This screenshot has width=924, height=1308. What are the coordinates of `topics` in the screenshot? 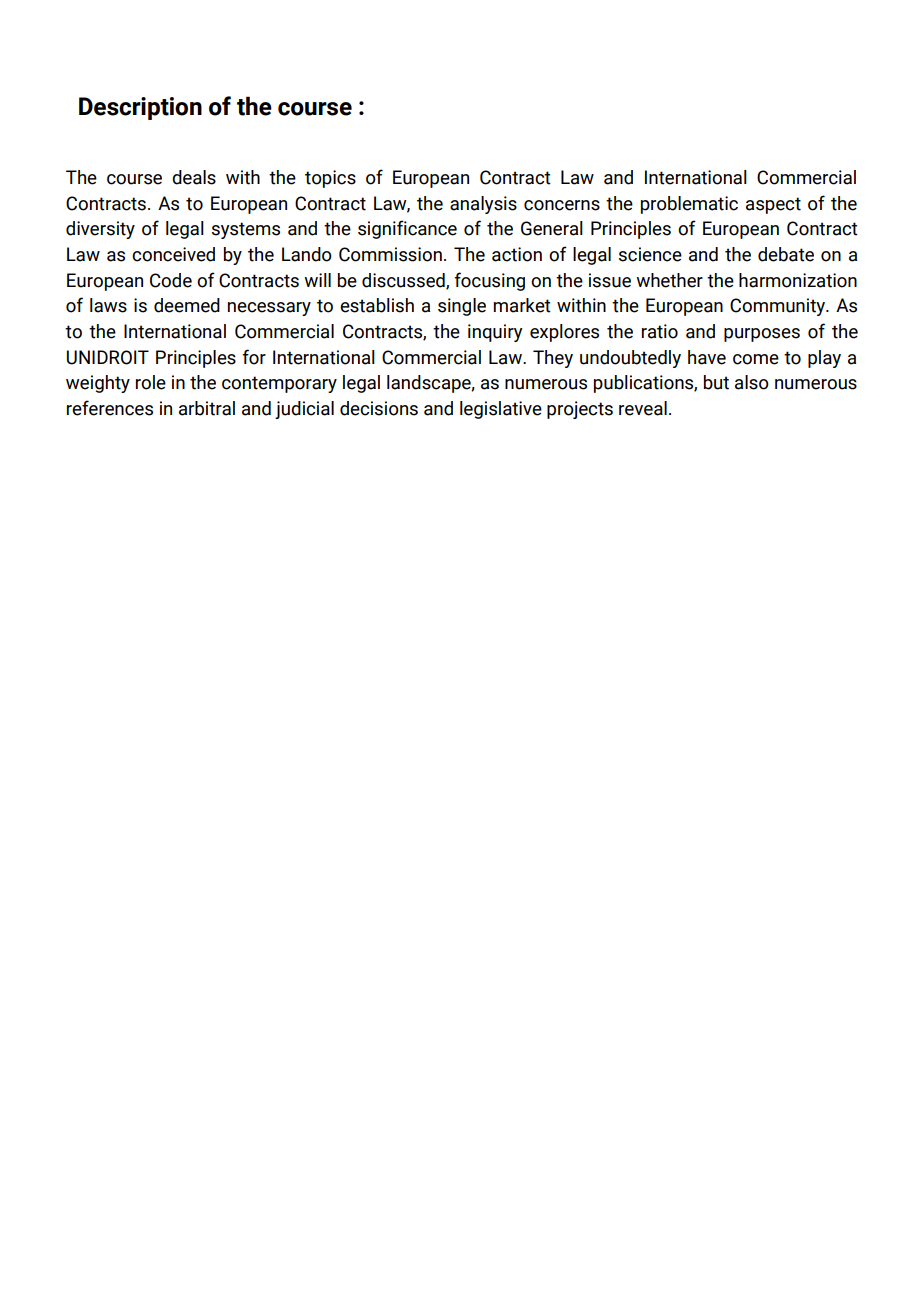 It's located at (330, 179).
